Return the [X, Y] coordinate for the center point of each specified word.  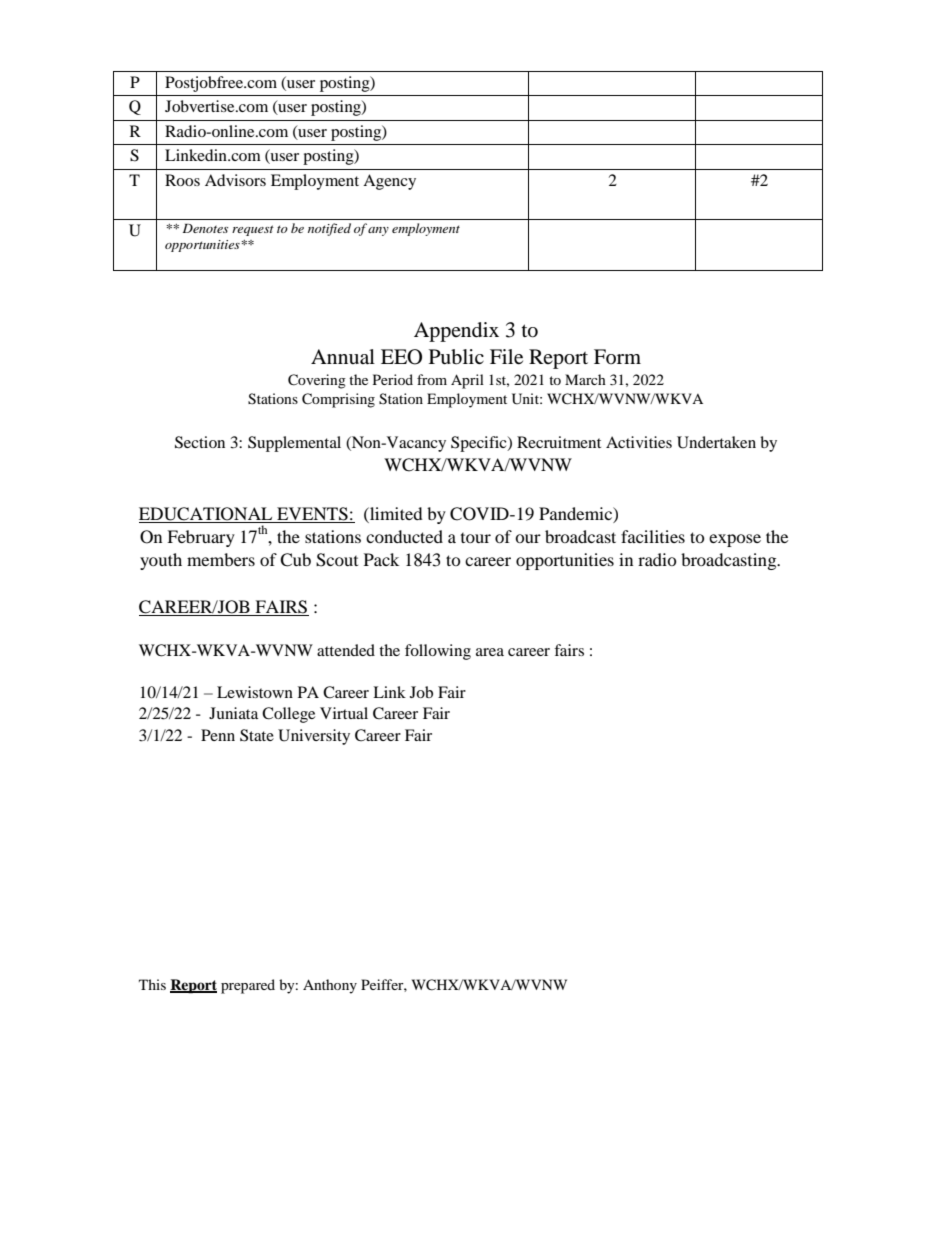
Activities [639, 442]
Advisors [235, 180]
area [490, 652]
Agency [389, 182]
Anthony [330, 986]
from [432, 379]
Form [617, 356]
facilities [653, 536]
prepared [248, 986]
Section [200, 442]
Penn [218, 735]
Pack [381, 559]
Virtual [344, 713]
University [314, 737]
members [221, 559]
